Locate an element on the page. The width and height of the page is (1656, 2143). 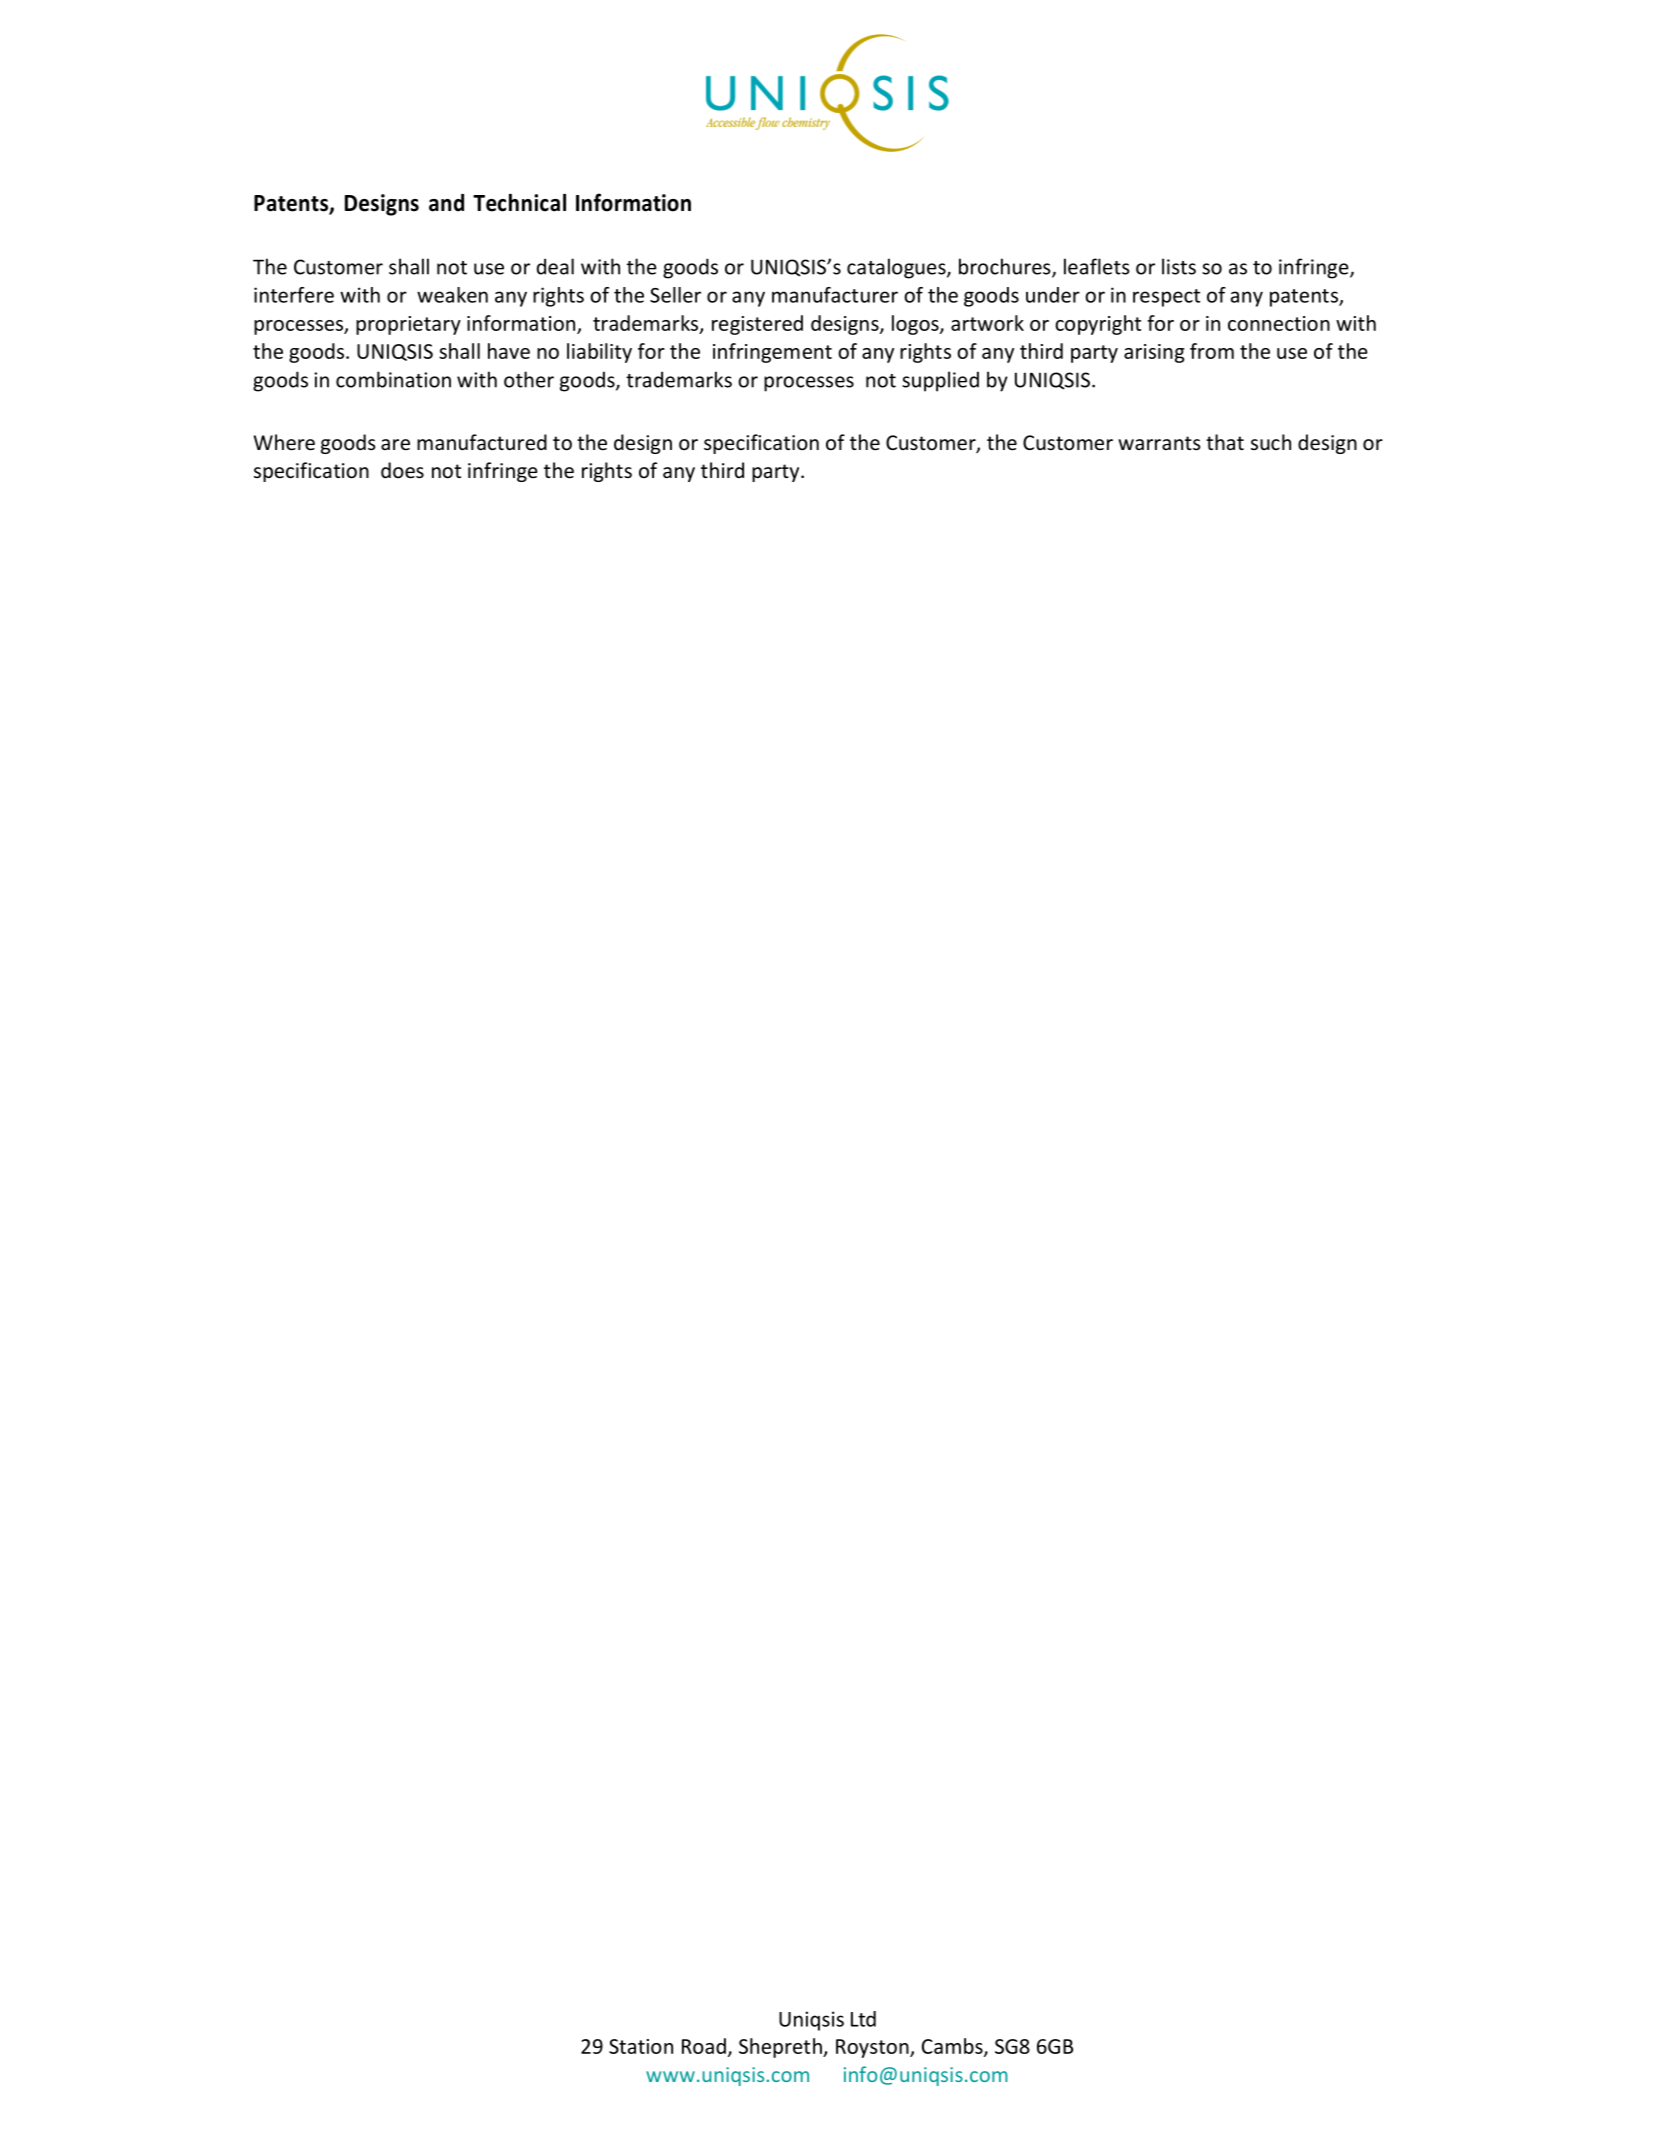
does is located at coordinates (402, 470).
